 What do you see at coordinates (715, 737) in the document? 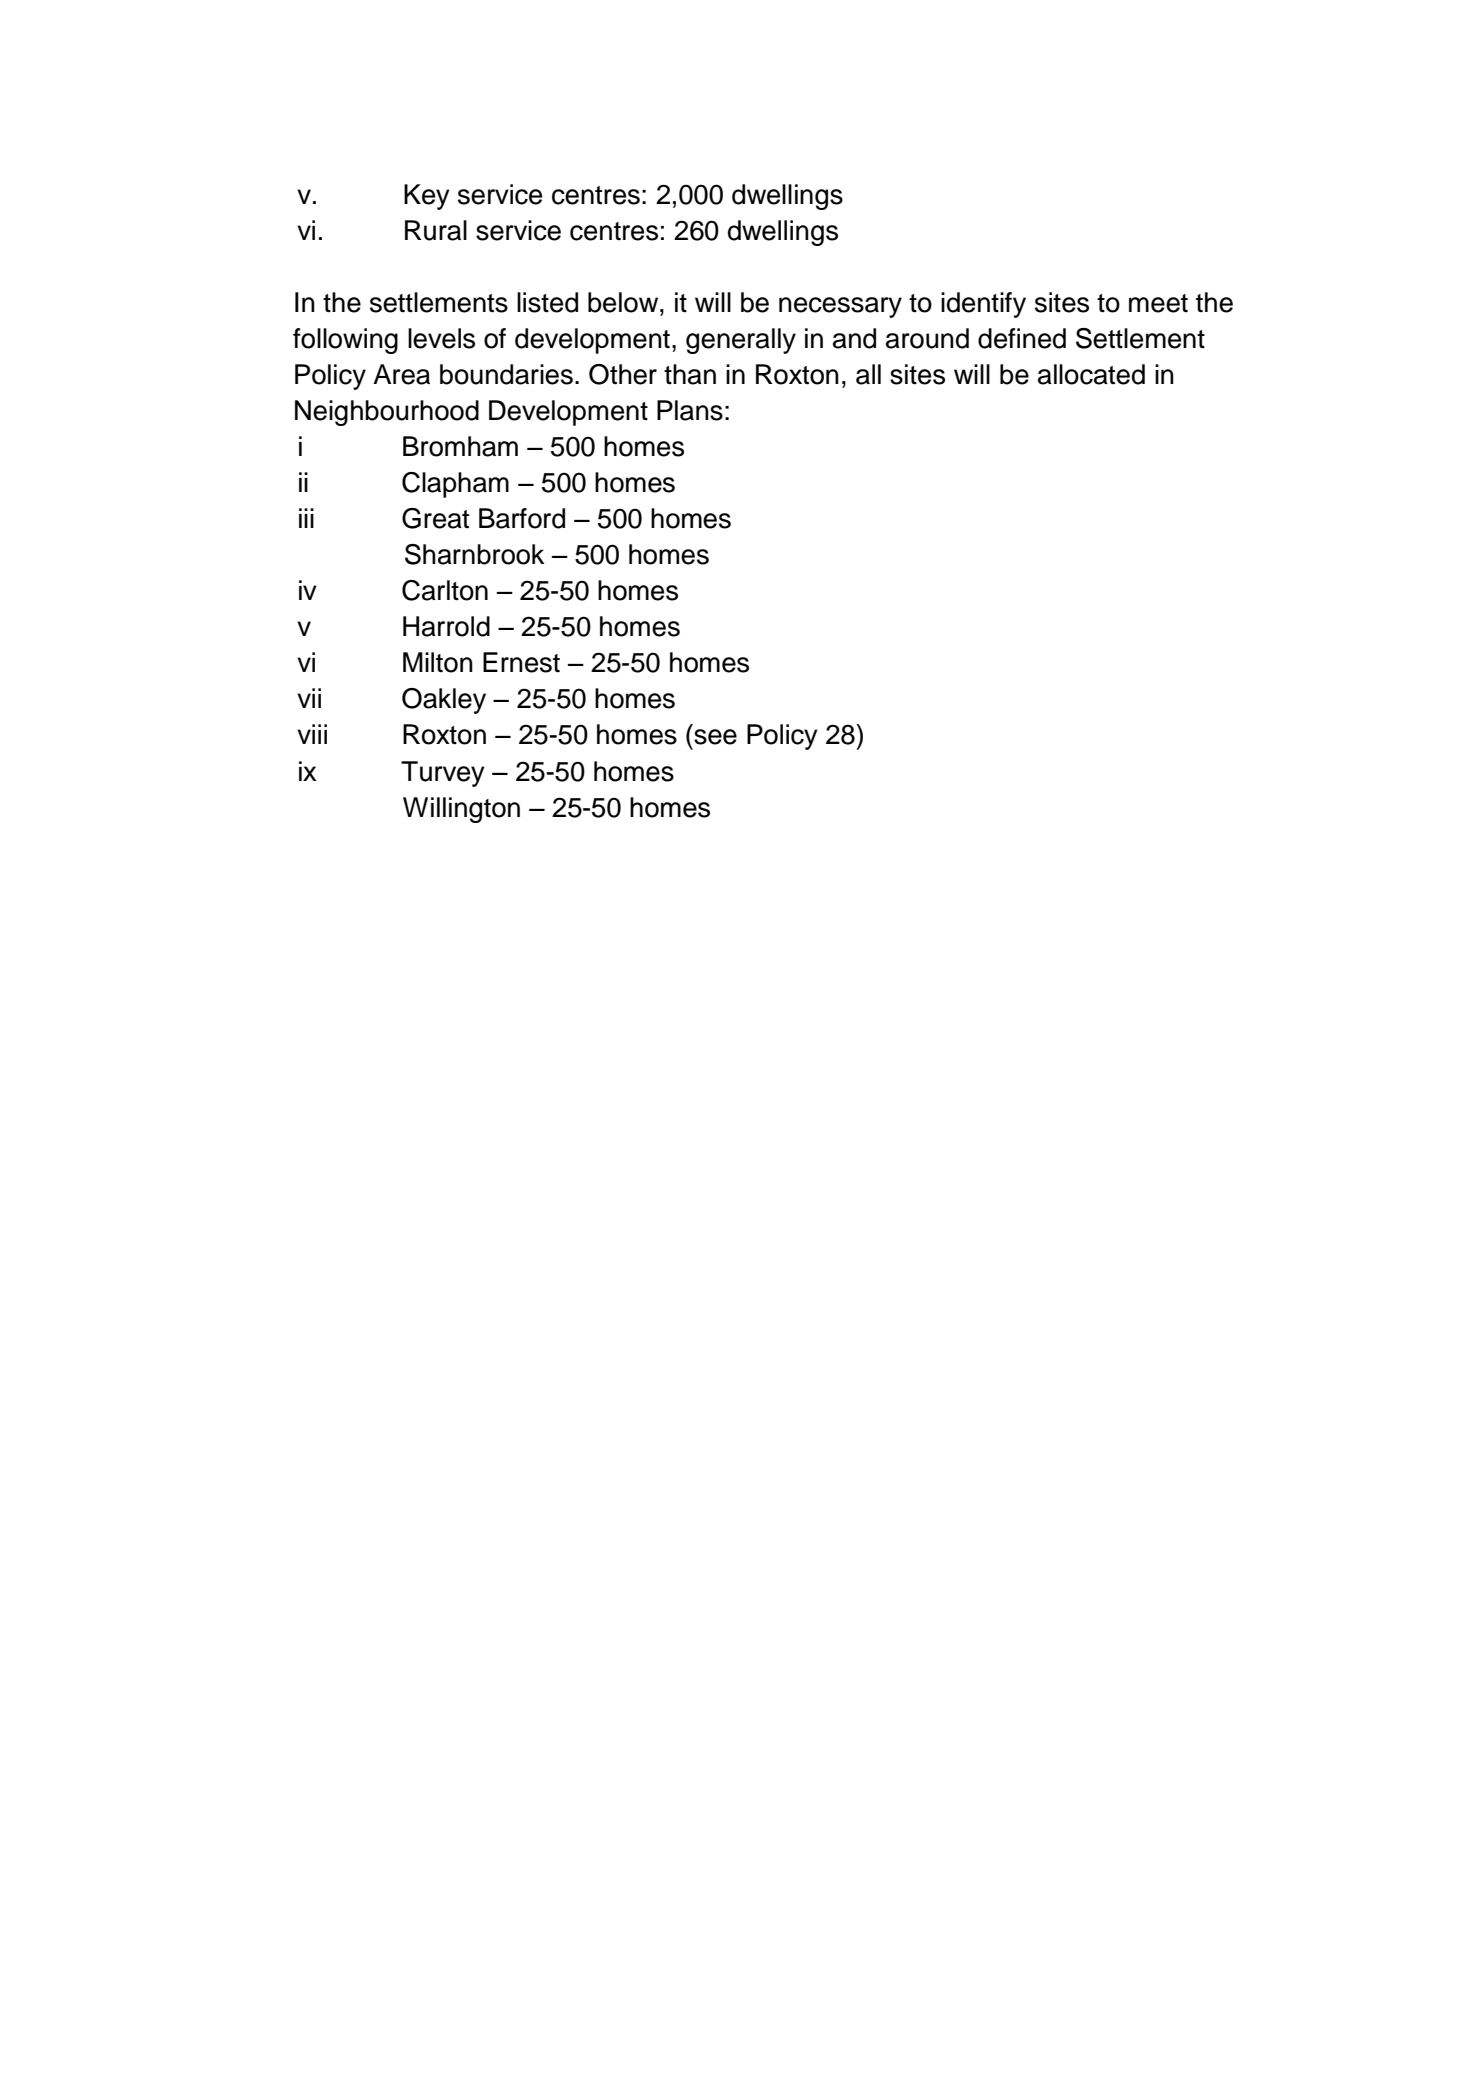
I see `see` at bounding box center [715, 737].
